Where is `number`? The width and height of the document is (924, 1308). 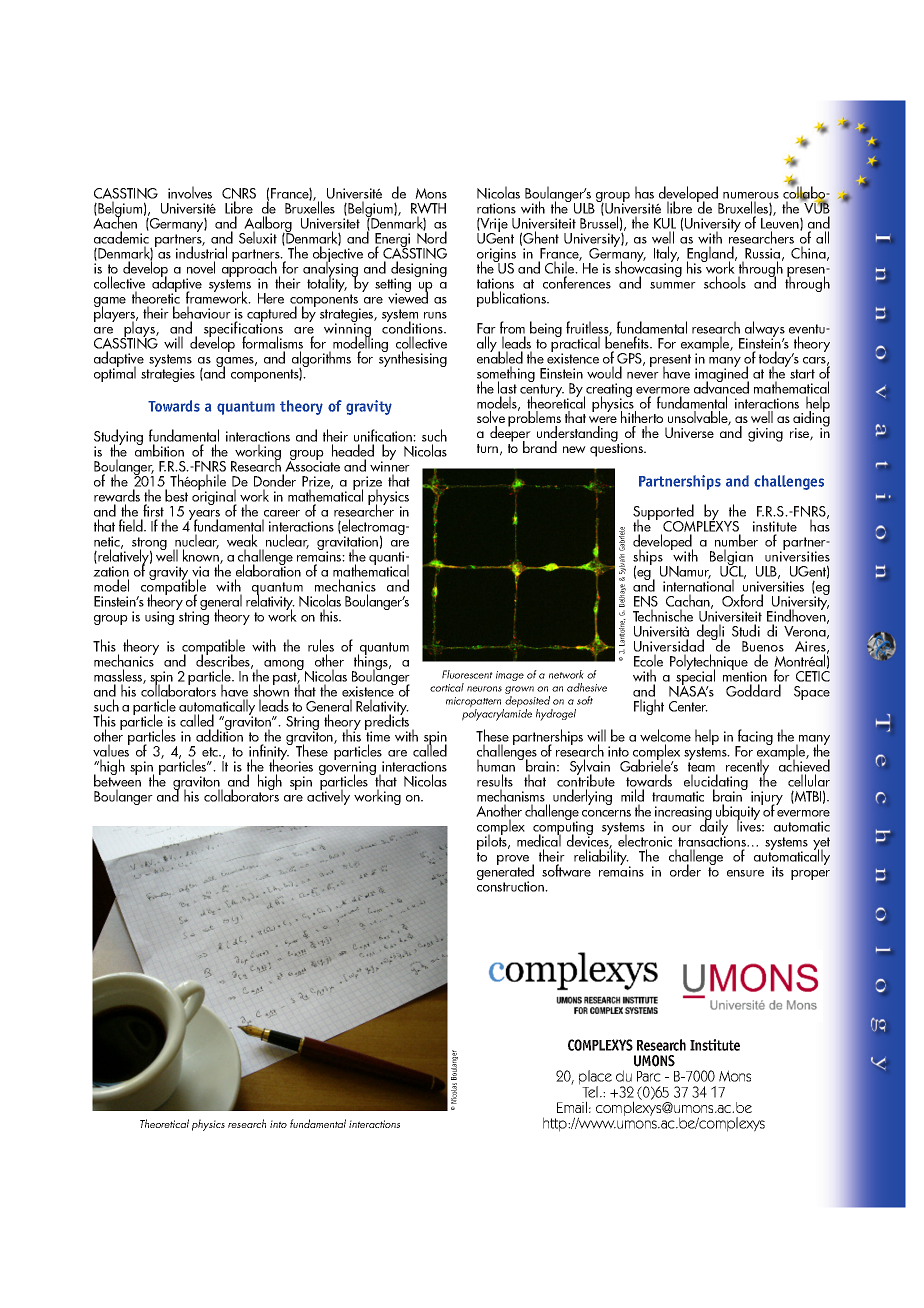 number is located at coordinates (736, 540).
